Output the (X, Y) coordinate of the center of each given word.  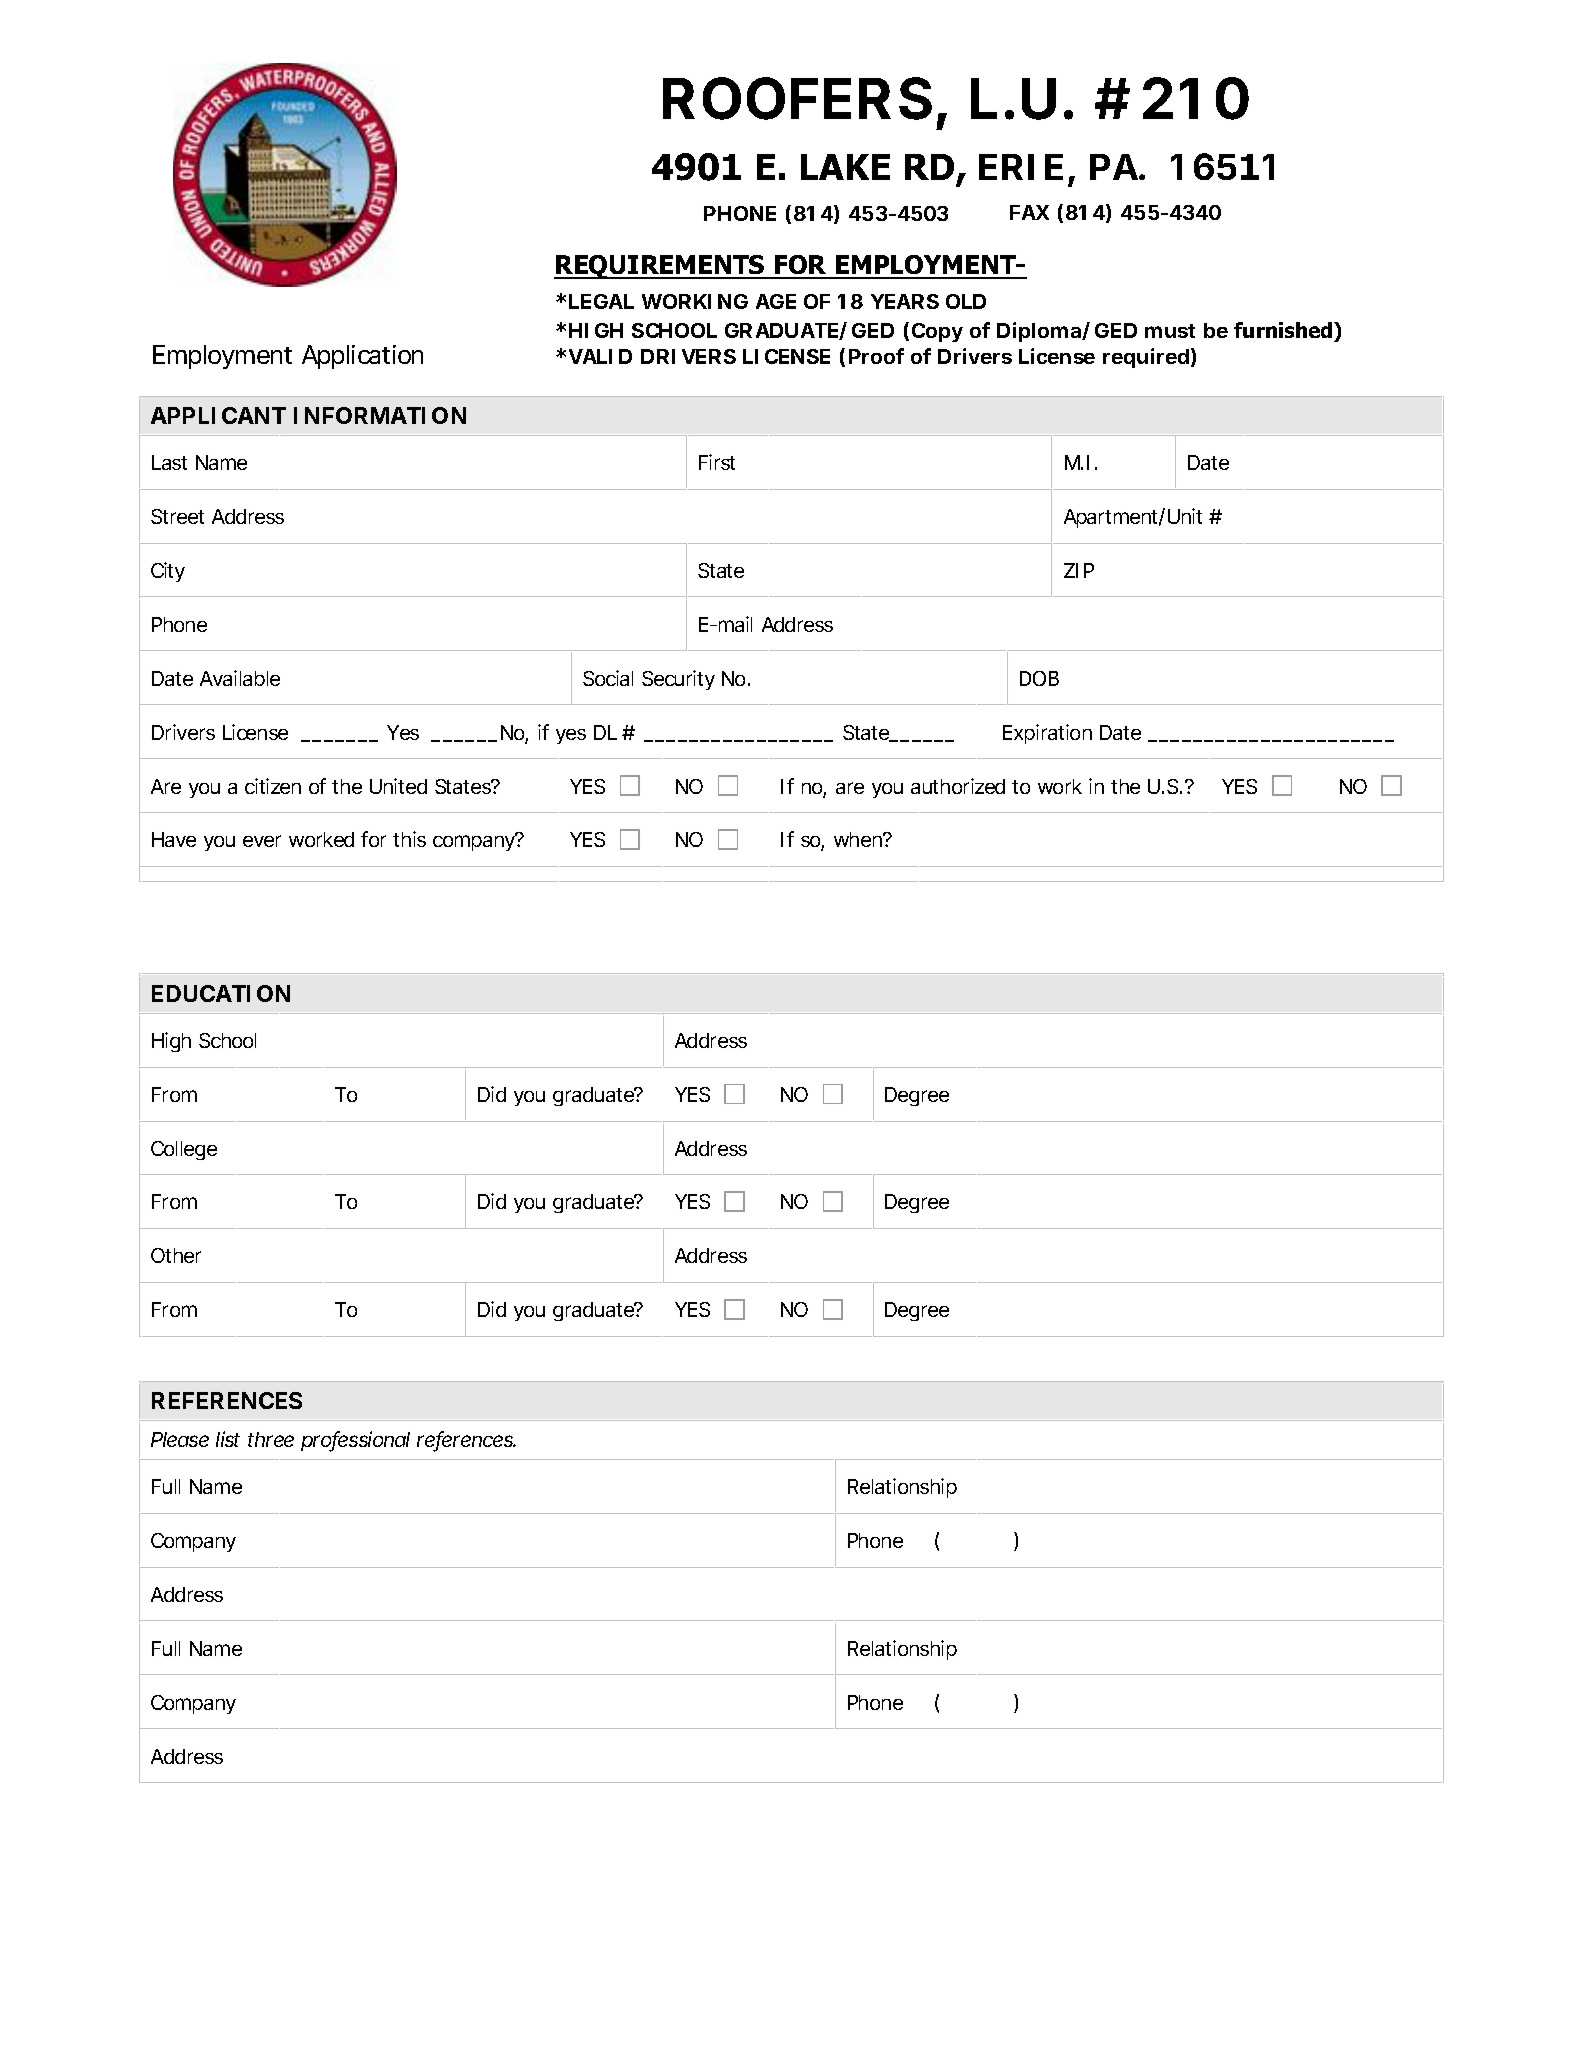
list (228, 1439)
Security (678, 680)
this (409, 839)
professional (355, 1441)
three (271, 1439)
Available (240, 678)
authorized (958, 786)
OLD (966, 301)
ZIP (1079, 570)
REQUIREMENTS (660, 267)
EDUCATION (221, 993)
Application (362, 357)
